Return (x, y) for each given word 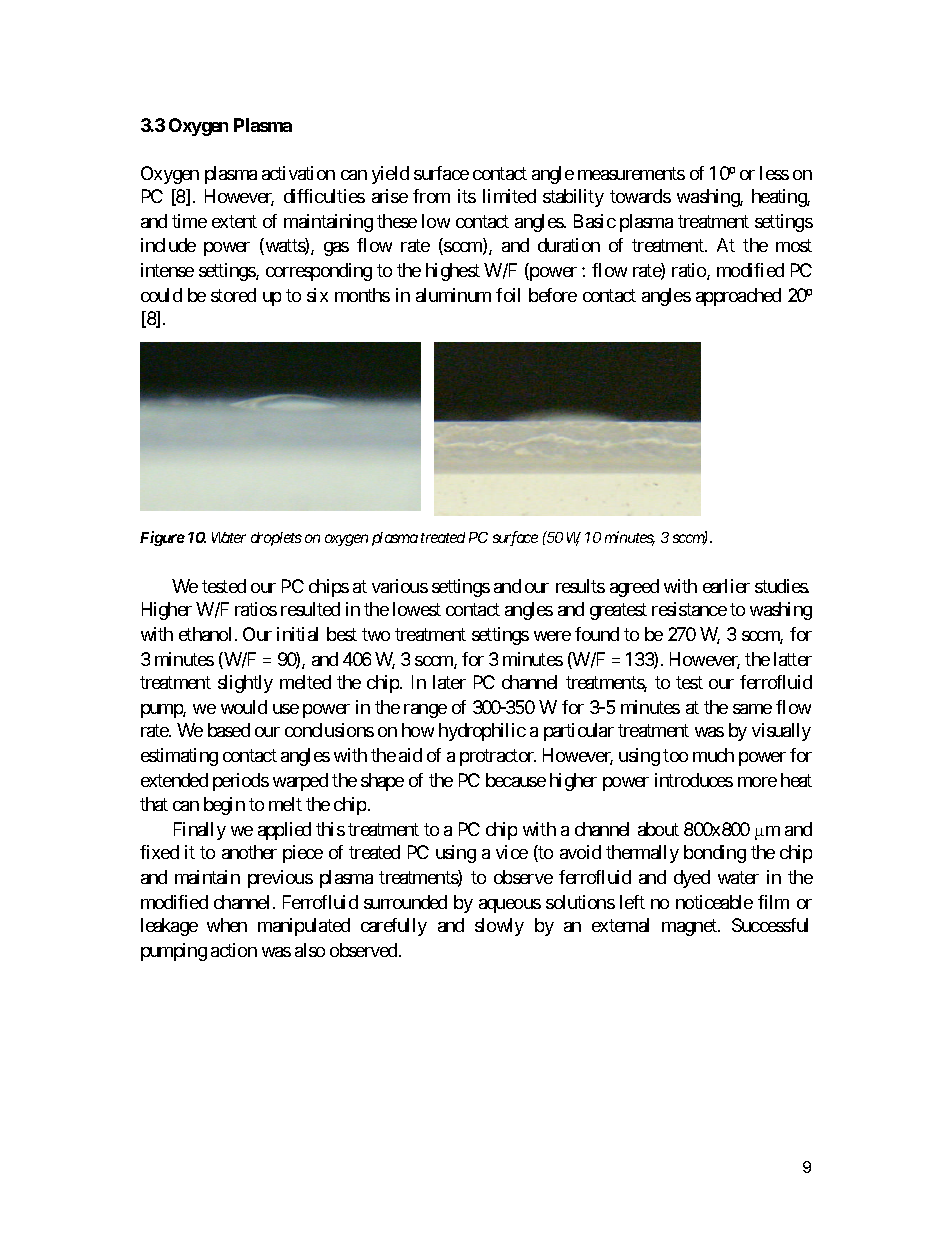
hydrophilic (482, 732)
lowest (417, 609)
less (774, 173)
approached (738, 297)
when (227, 925)
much (713, 755)
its (467, 196)
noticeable (714, 902)
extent (234, 222)
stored (233, 295)
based (229, 730)
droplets (276, 539)
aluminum (453, 295)
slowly (499, 927)
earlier (726, 586)
